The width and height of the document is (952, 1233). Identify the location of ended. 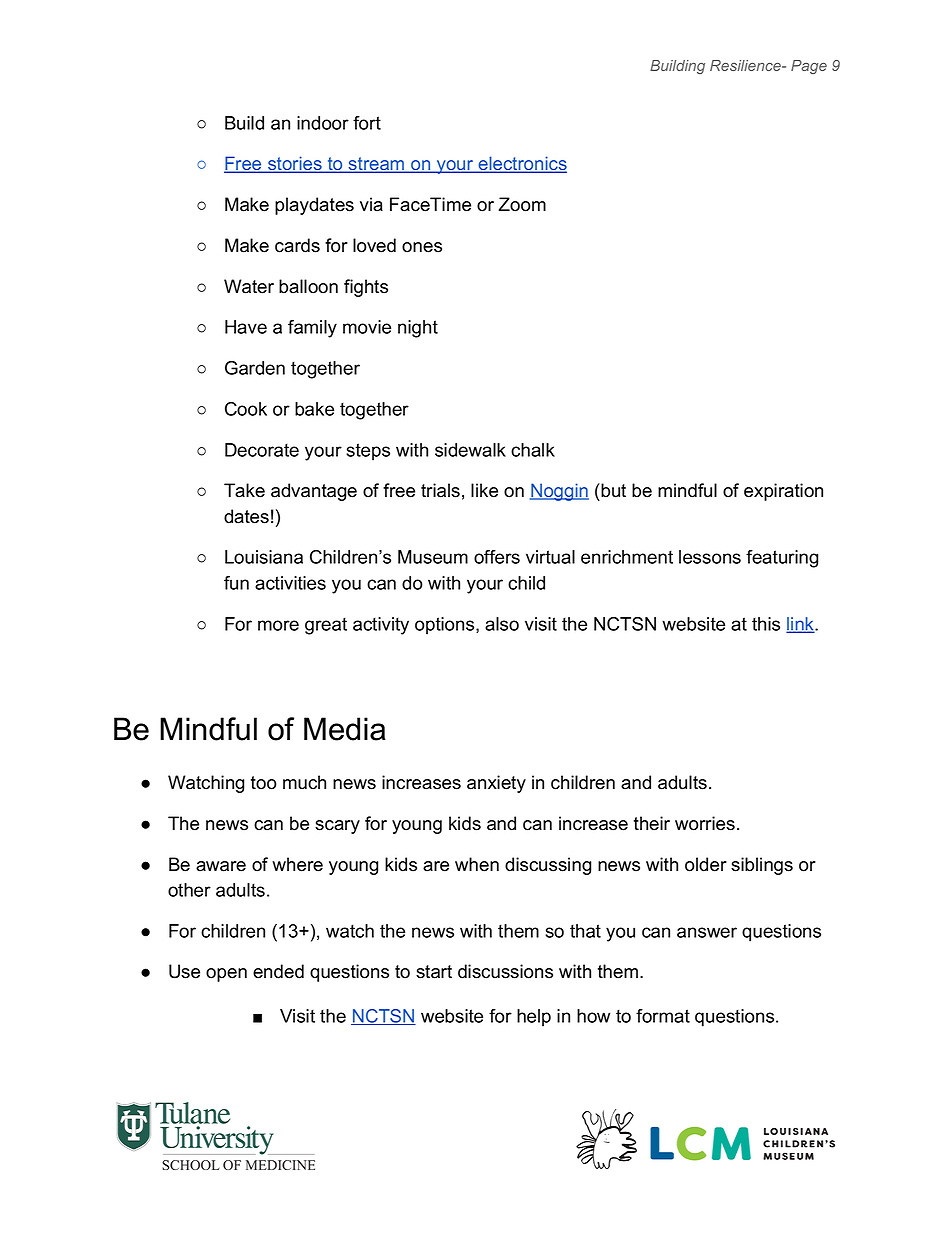
(278, 971).
